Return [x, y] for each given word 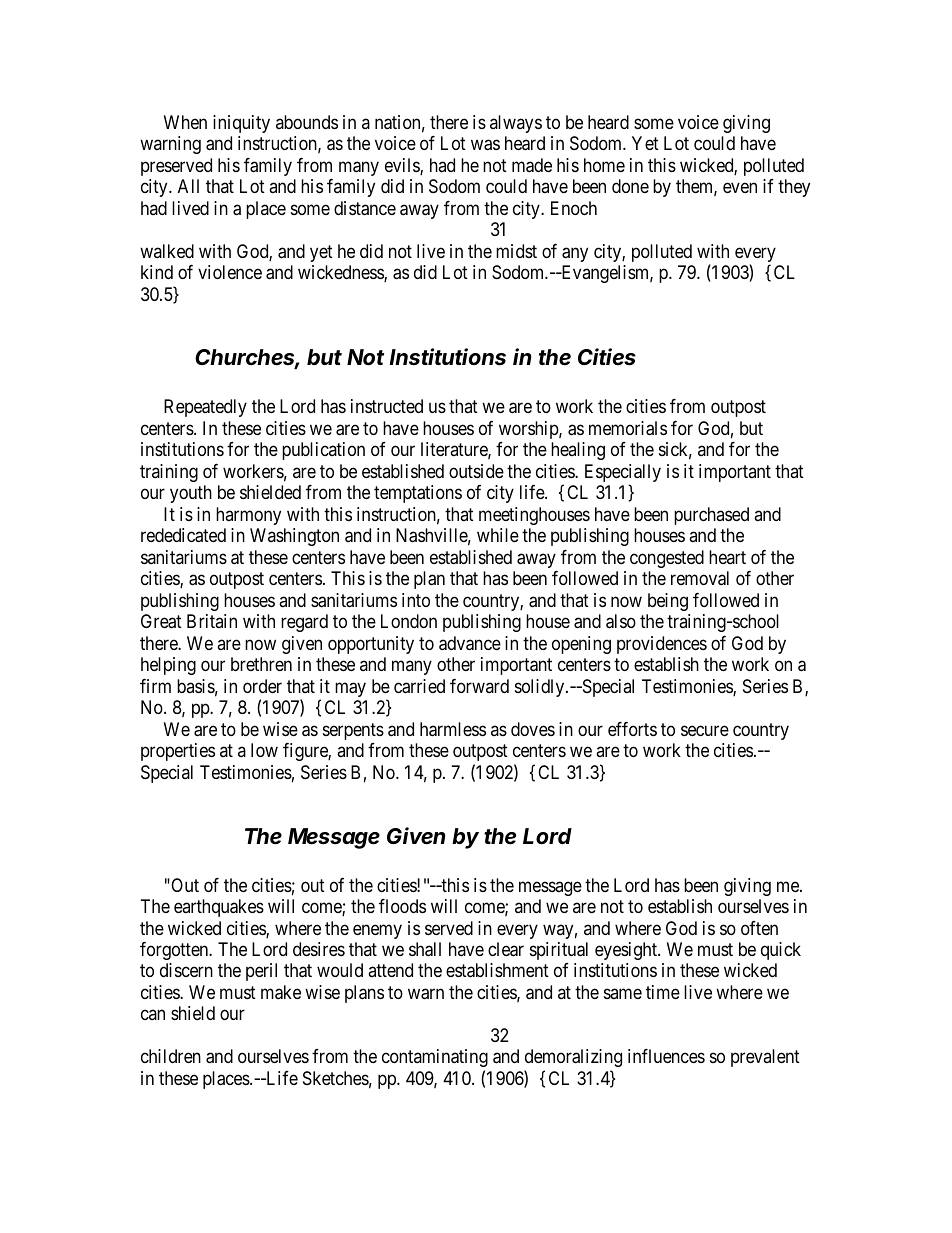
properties [178, 752]
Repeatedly [205, 408]
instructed [387, 406]
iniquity [241, 124]
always [516, 124]
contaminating [435, 1058]
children [171, 1056]
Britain [212, 621]
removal [700, 578]
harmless [453, 729]
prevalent [765, 1058]
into [416, 600]
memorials [628, 428]
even [740, 188]
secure [705, 730]
